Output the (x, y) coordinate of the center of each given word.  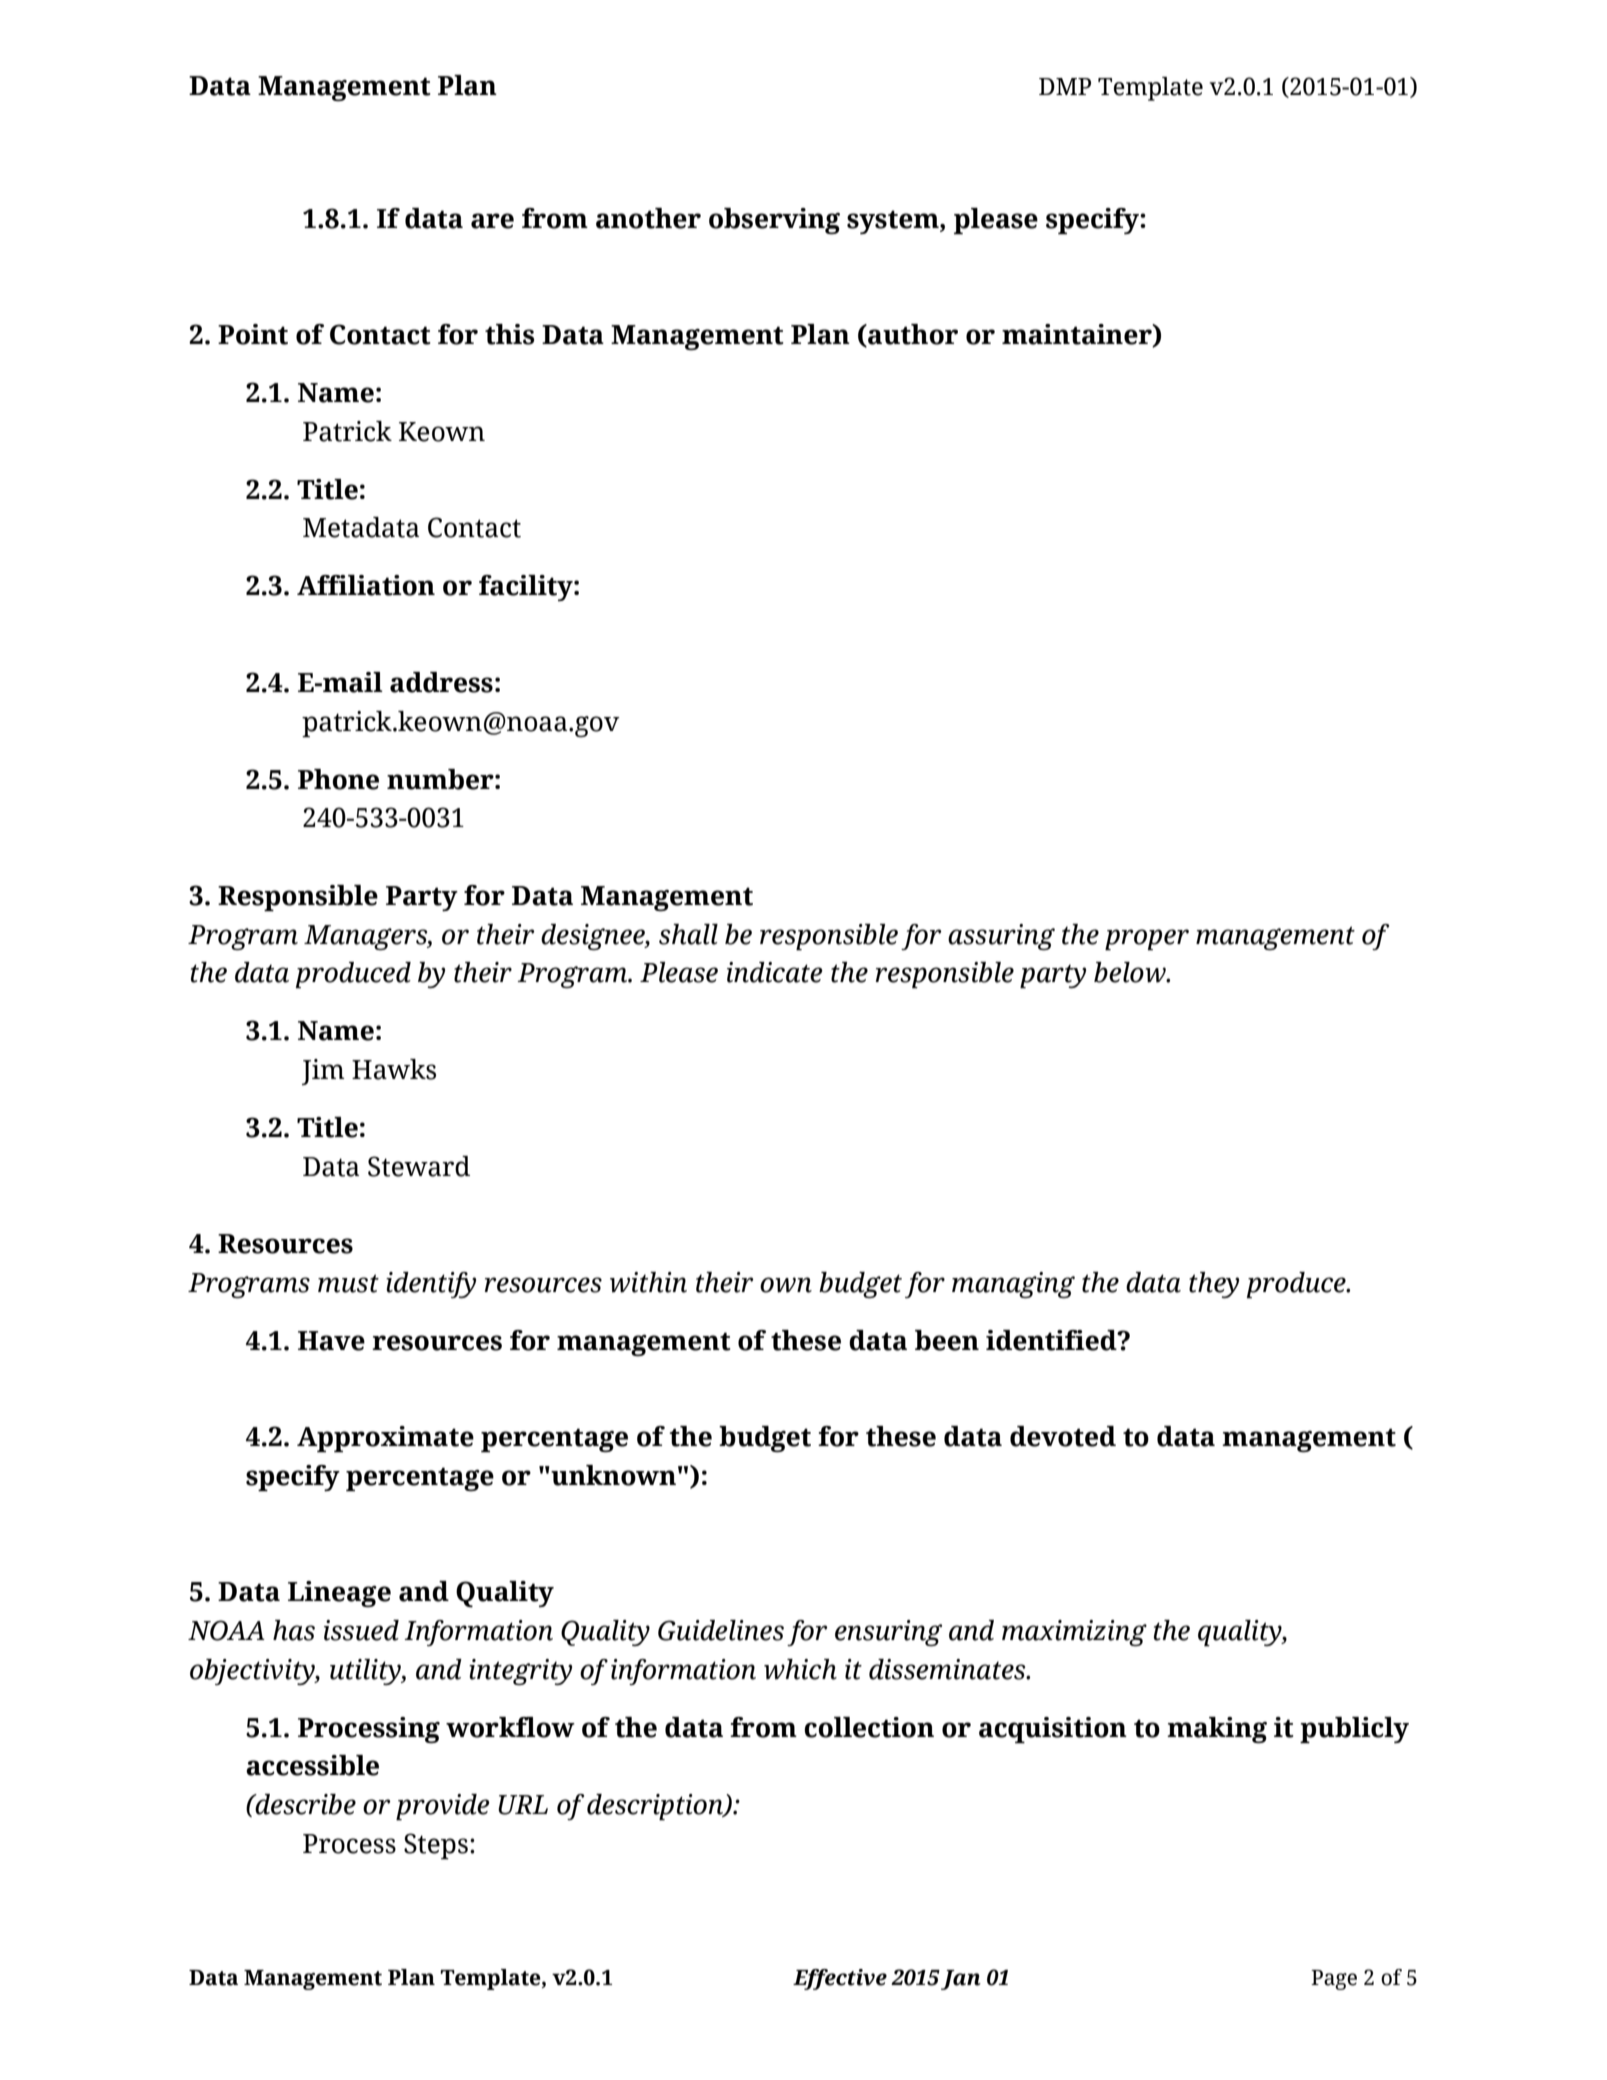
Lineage (339, 1594)
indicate (775, 972)
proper (1147, 939)
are (492, 221)
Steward (419, 1166)
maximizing (1074, 1633)
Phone (338, 779)
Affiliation (366, 585)
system (894, 222)
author (912, 335)
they (1214, 1285)
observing (774, 221)
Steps (436, 1846)
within (648, 1282)
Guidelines (721, 1630)
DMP (1065, 86)
